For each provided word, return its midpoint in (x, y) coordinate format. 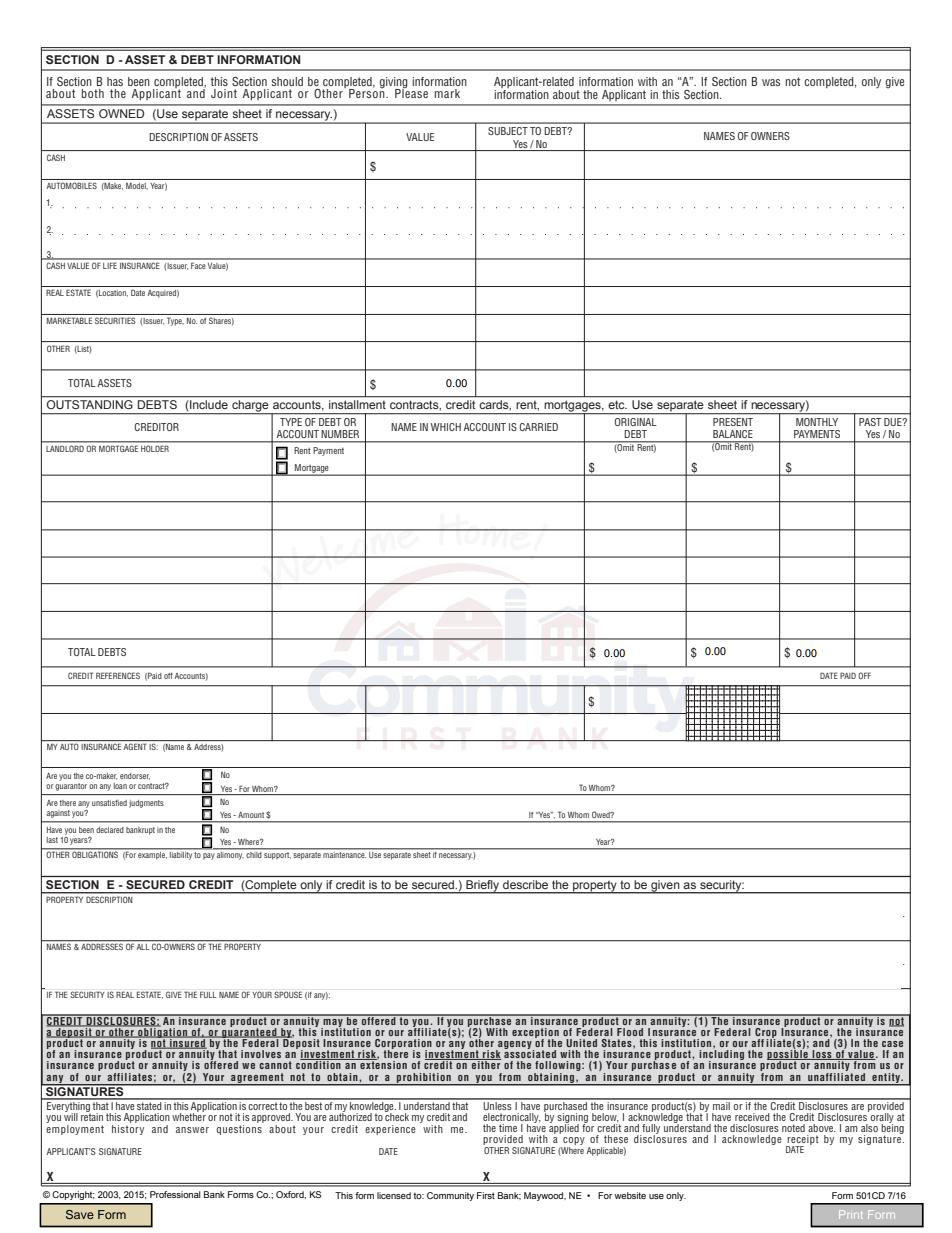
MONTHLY (817, 422)
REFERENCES (118, 675)
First (486, 1195)
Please (411, 92)
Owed (602, 815)
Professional (175, 1194)
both (93, 93)
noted (793, 1128)
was (771, 82)
